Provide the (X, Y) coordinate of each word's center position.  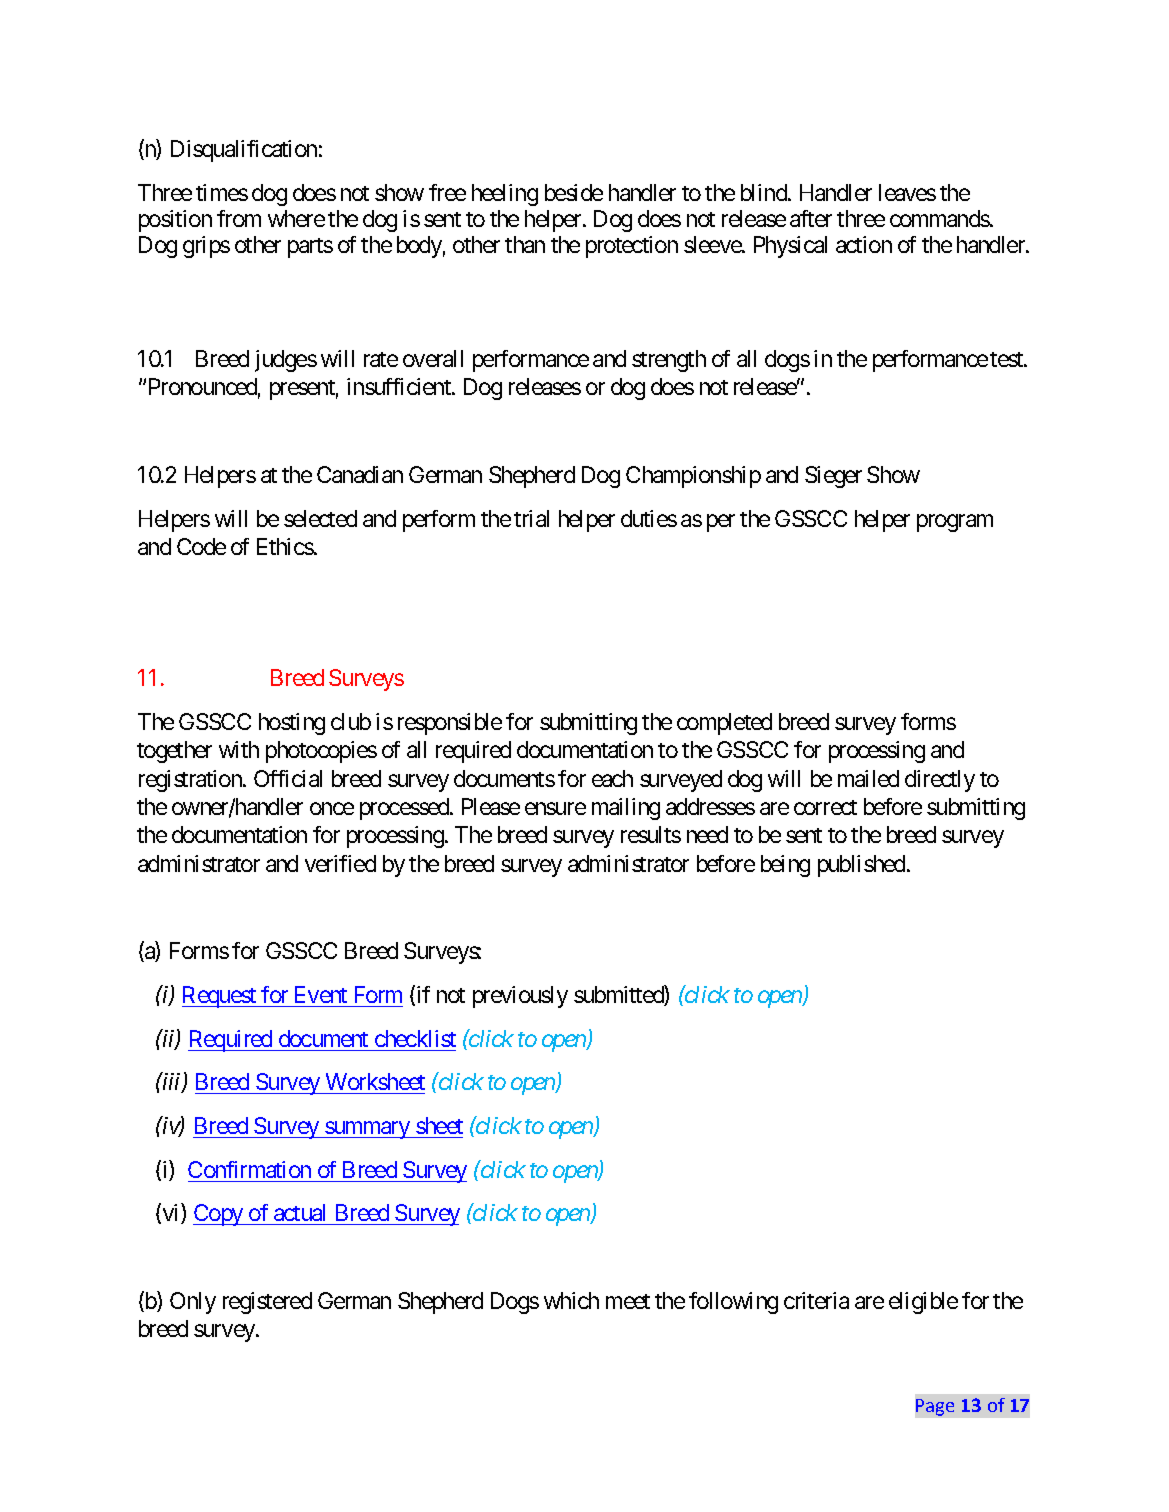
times (222, 192)
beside (574, 192)
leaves (907, 192)
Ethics (285, 546)
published (861, 866)
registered (267, 1303)
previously (520, 997)
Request (220, 997)
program (955, 523)
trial (531, 518)
